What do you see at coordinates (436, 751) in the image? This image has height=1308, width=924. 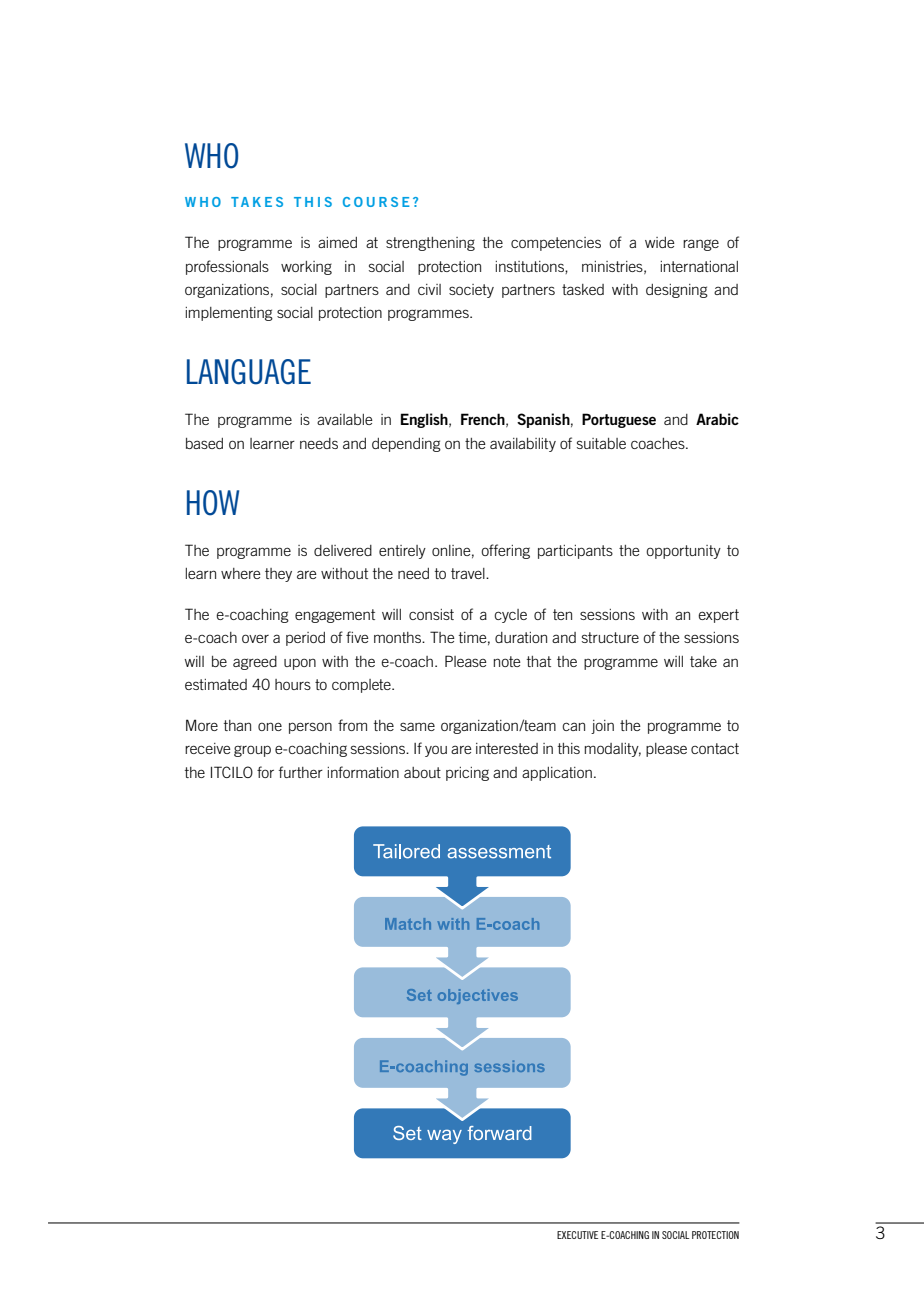 I see `you` at bounding box center [436, 751].
